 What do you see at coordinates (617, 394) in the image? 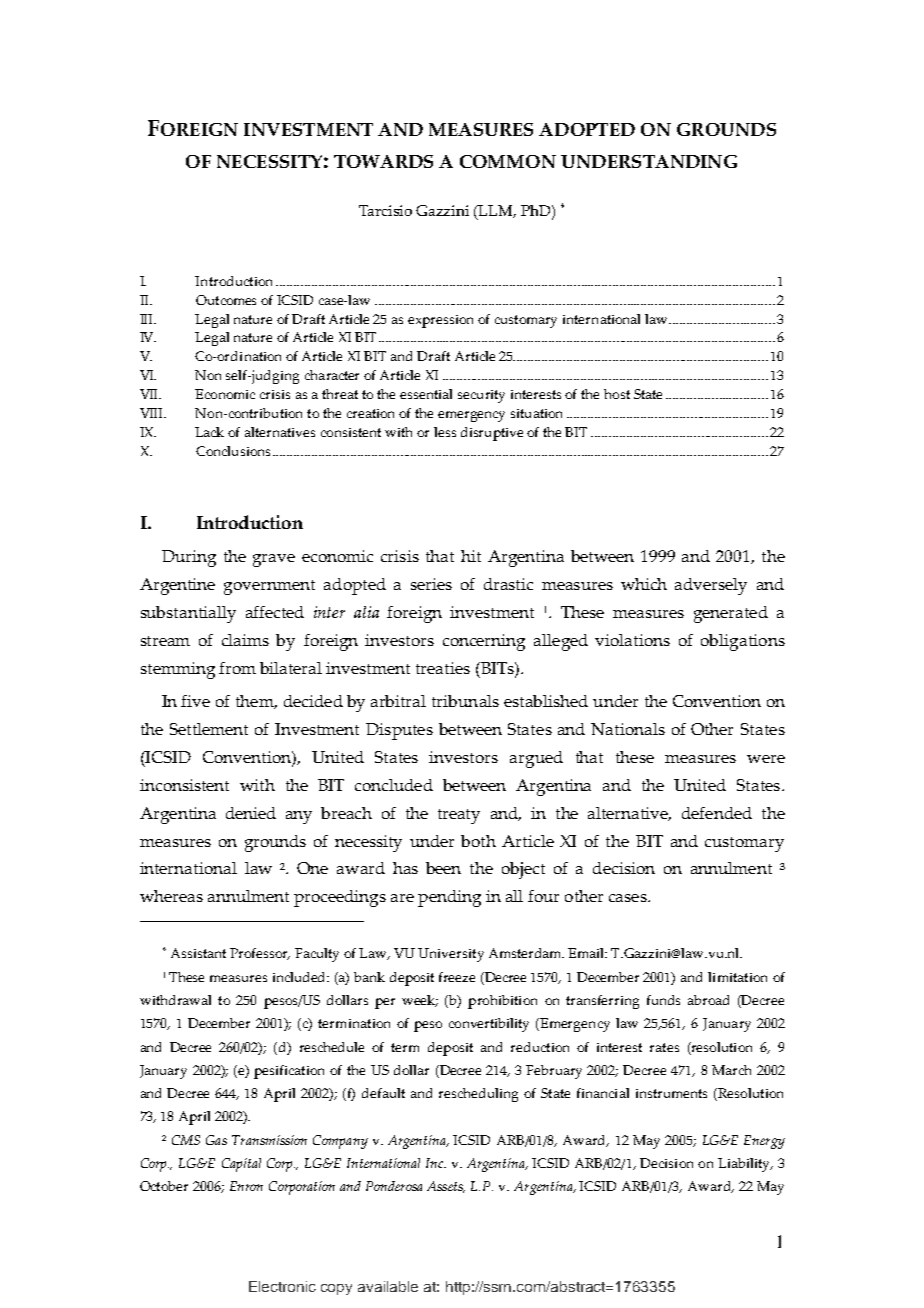
I see `host` at bounding box center [617, 394].
